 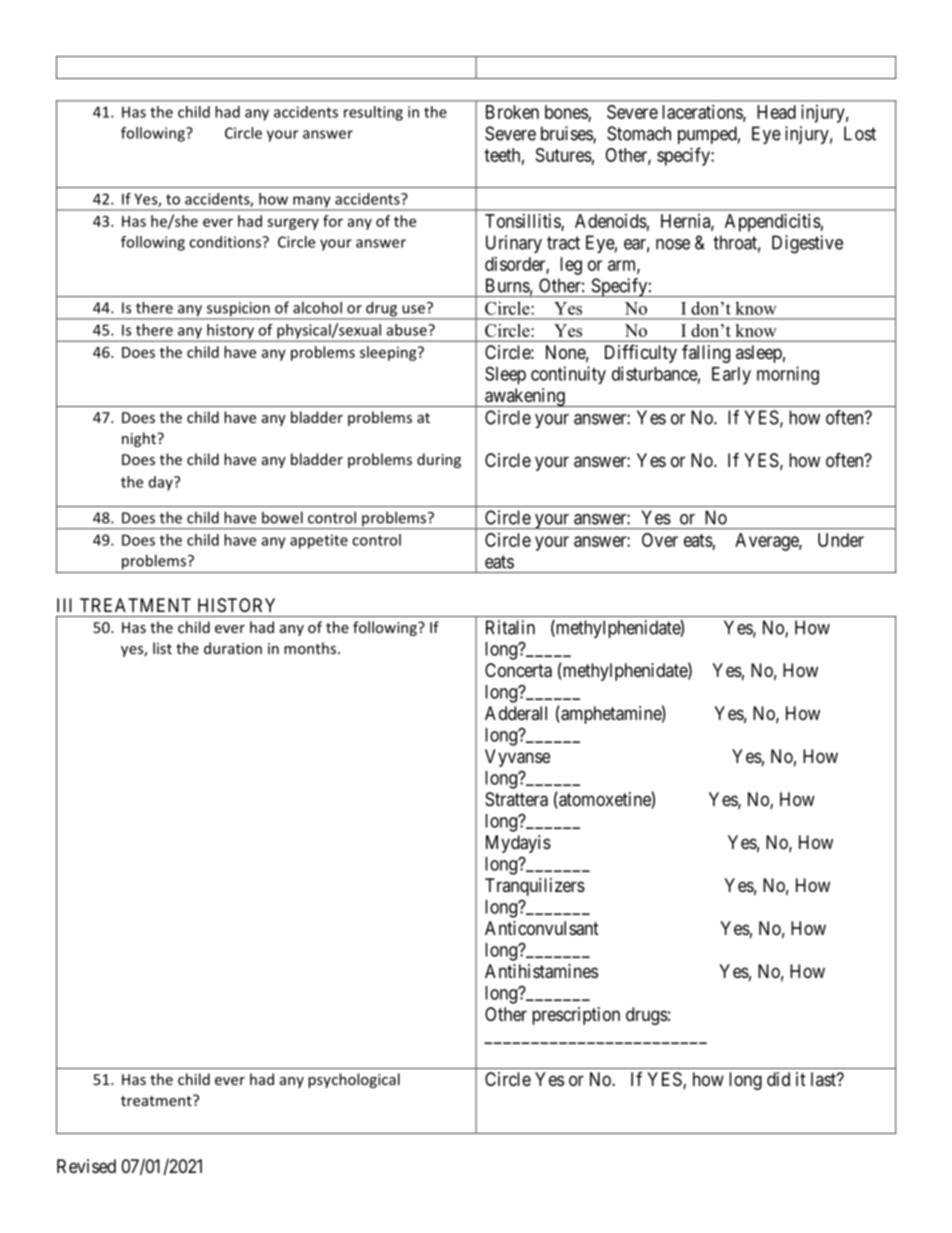 What do you see at coordinates (354, 1080) in the page?
I see `psychological` at bounding box center [354, 1080].
